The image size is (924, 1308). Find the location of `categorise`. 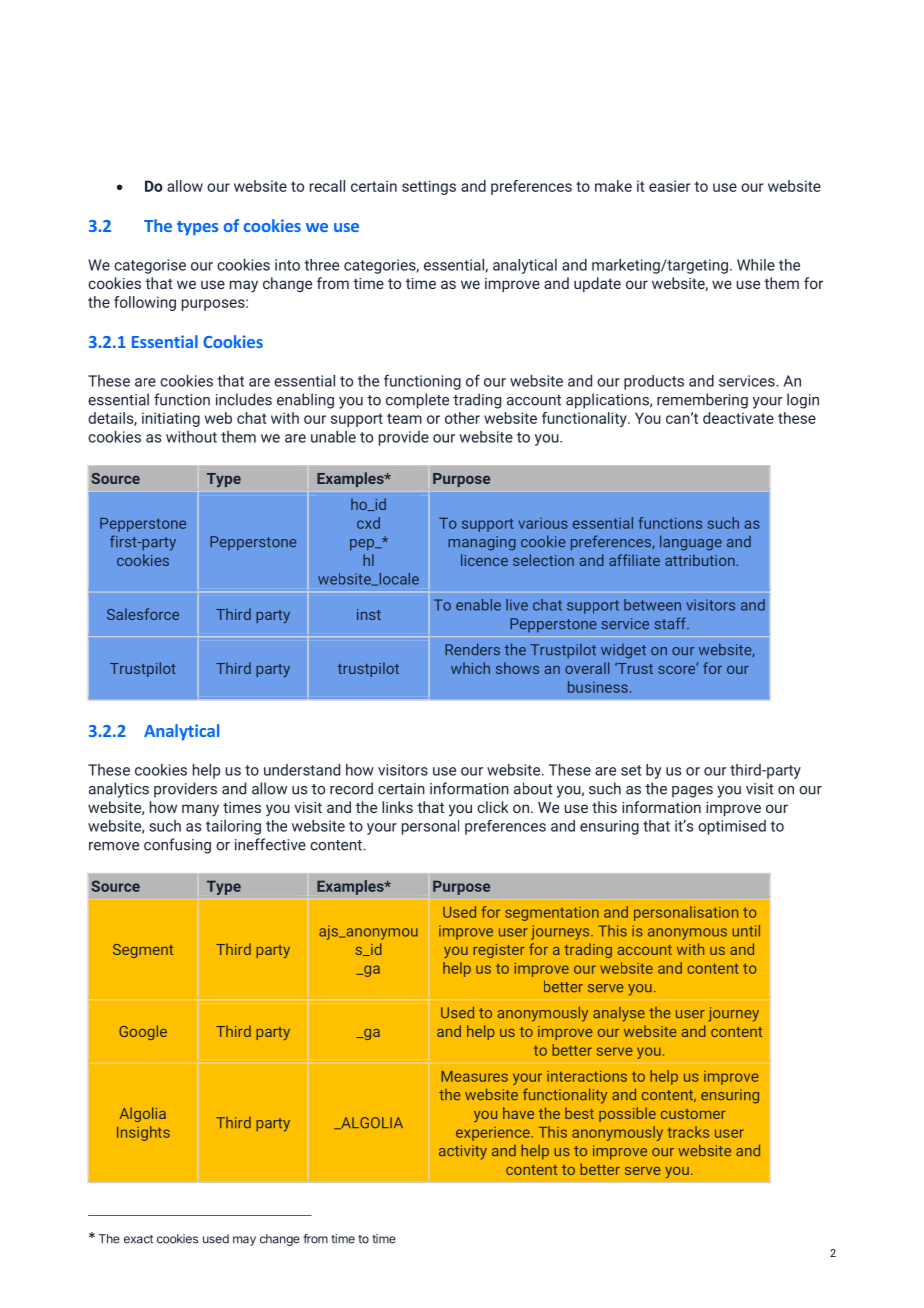

categorise is located at coordinates (150, 266).
